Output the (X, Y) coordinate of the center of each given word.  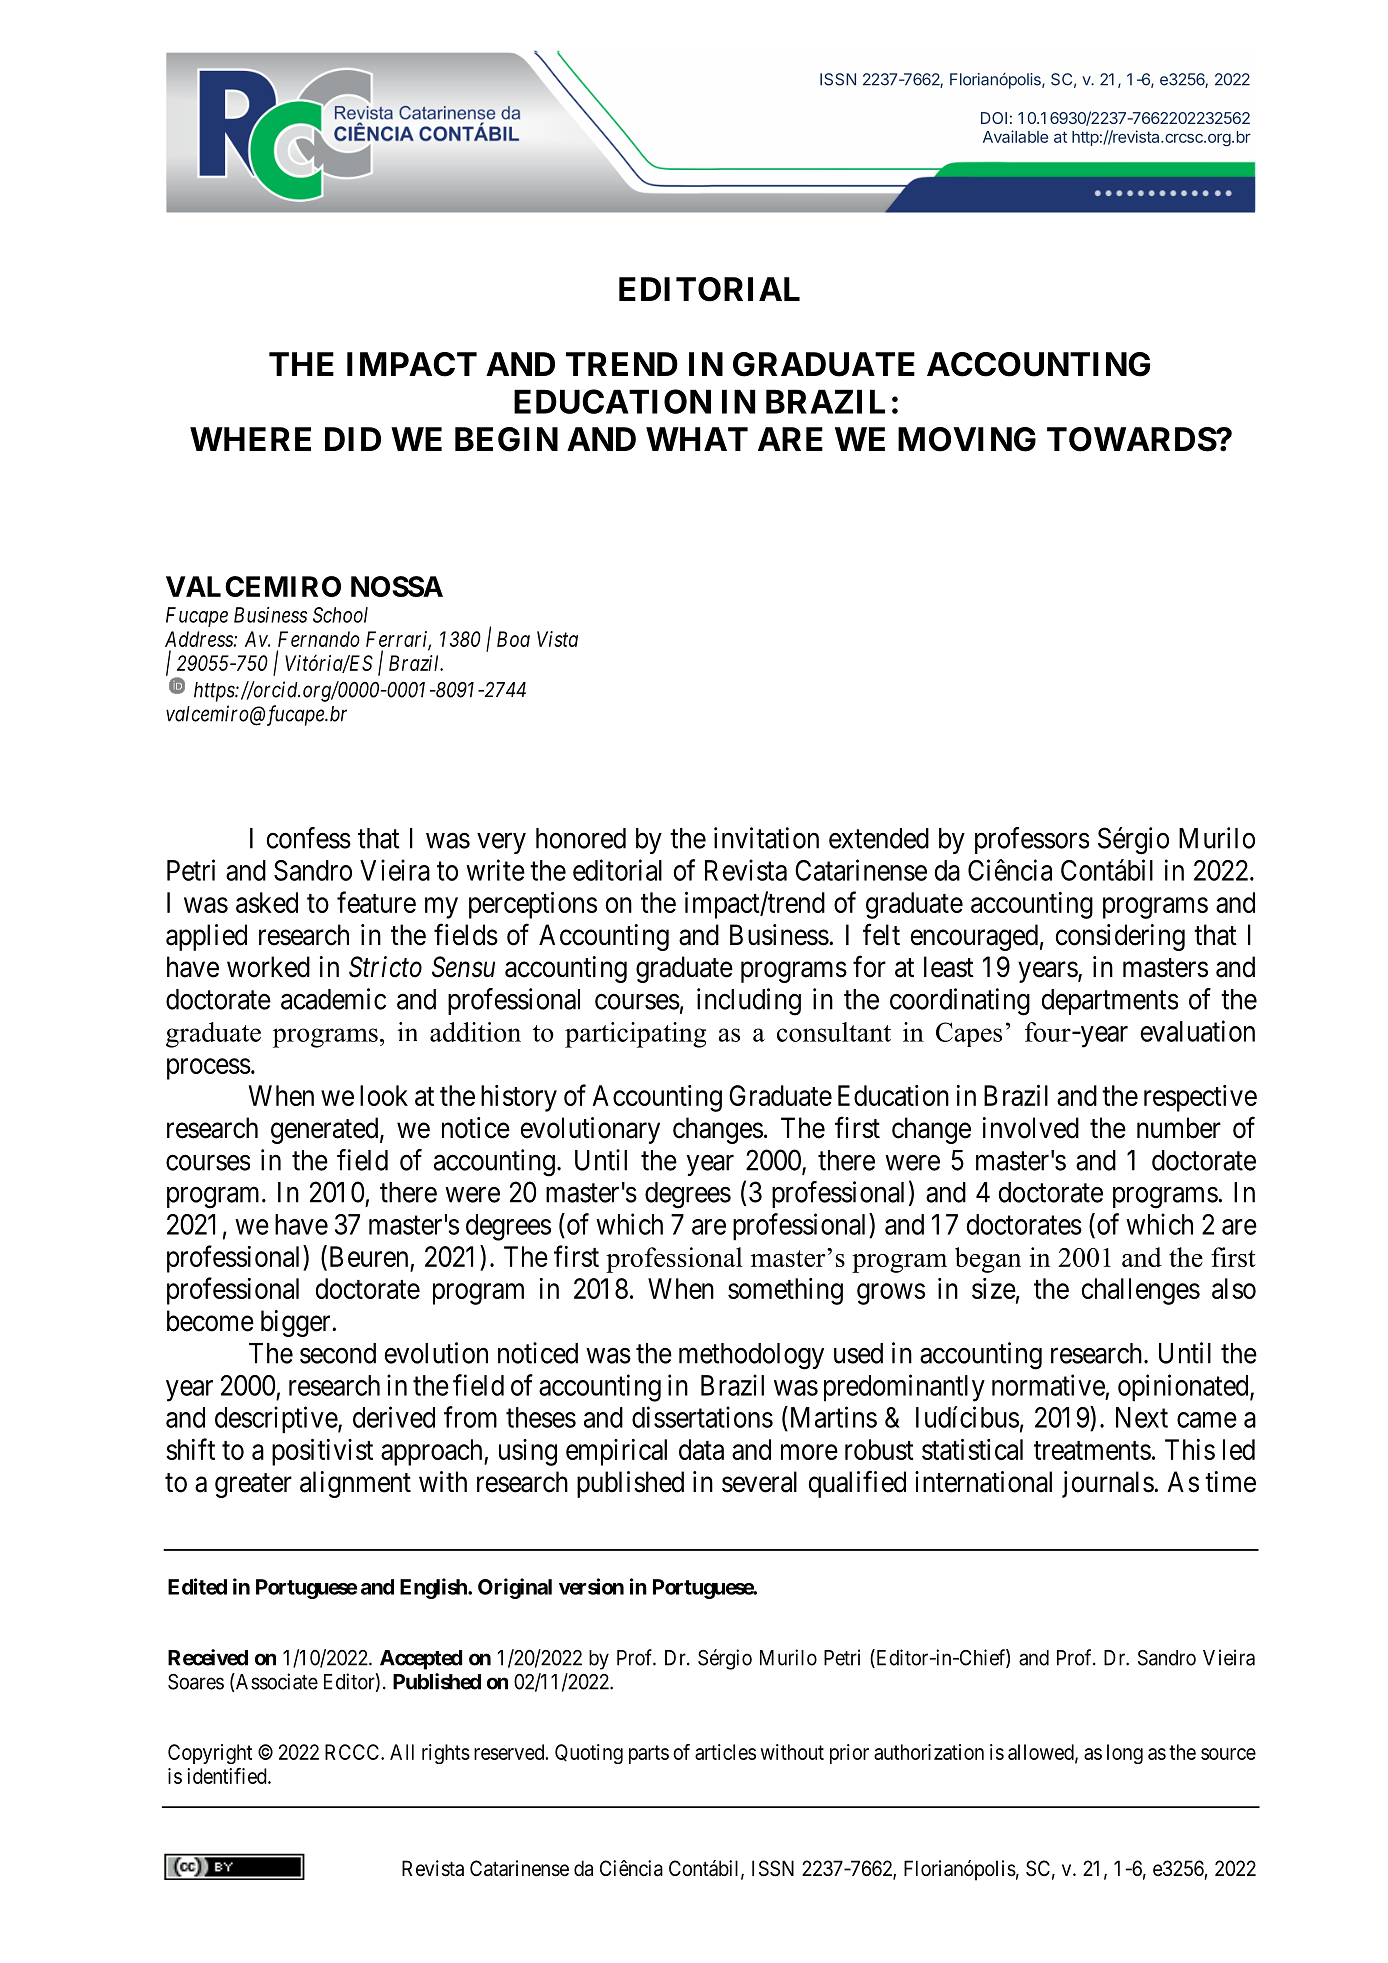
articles (725, 1752)
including (749, 1002)
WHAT (697, 439)
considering (1120, 937)
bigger (297, 1323)
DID (353, 439)
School (340, 615)
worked (268, 967)
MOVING (967, 439)
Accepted (421, 1660)
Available (1015, 136)
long (1125, 1754)
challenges (1141, 1291)
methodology (751, 1356)
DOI (994, 118)
